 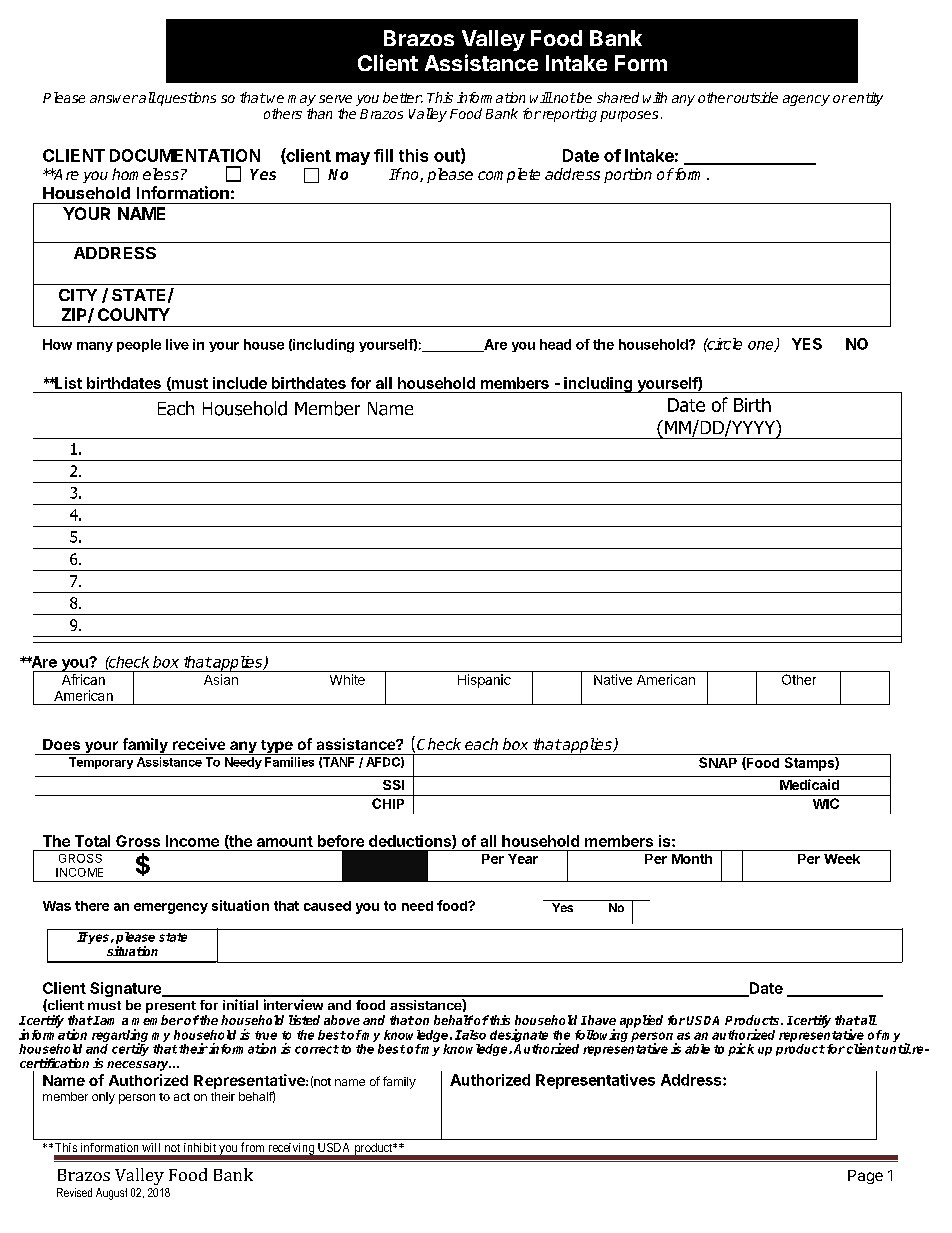 I want to click on CHIP, so click(x=388, y=803).
